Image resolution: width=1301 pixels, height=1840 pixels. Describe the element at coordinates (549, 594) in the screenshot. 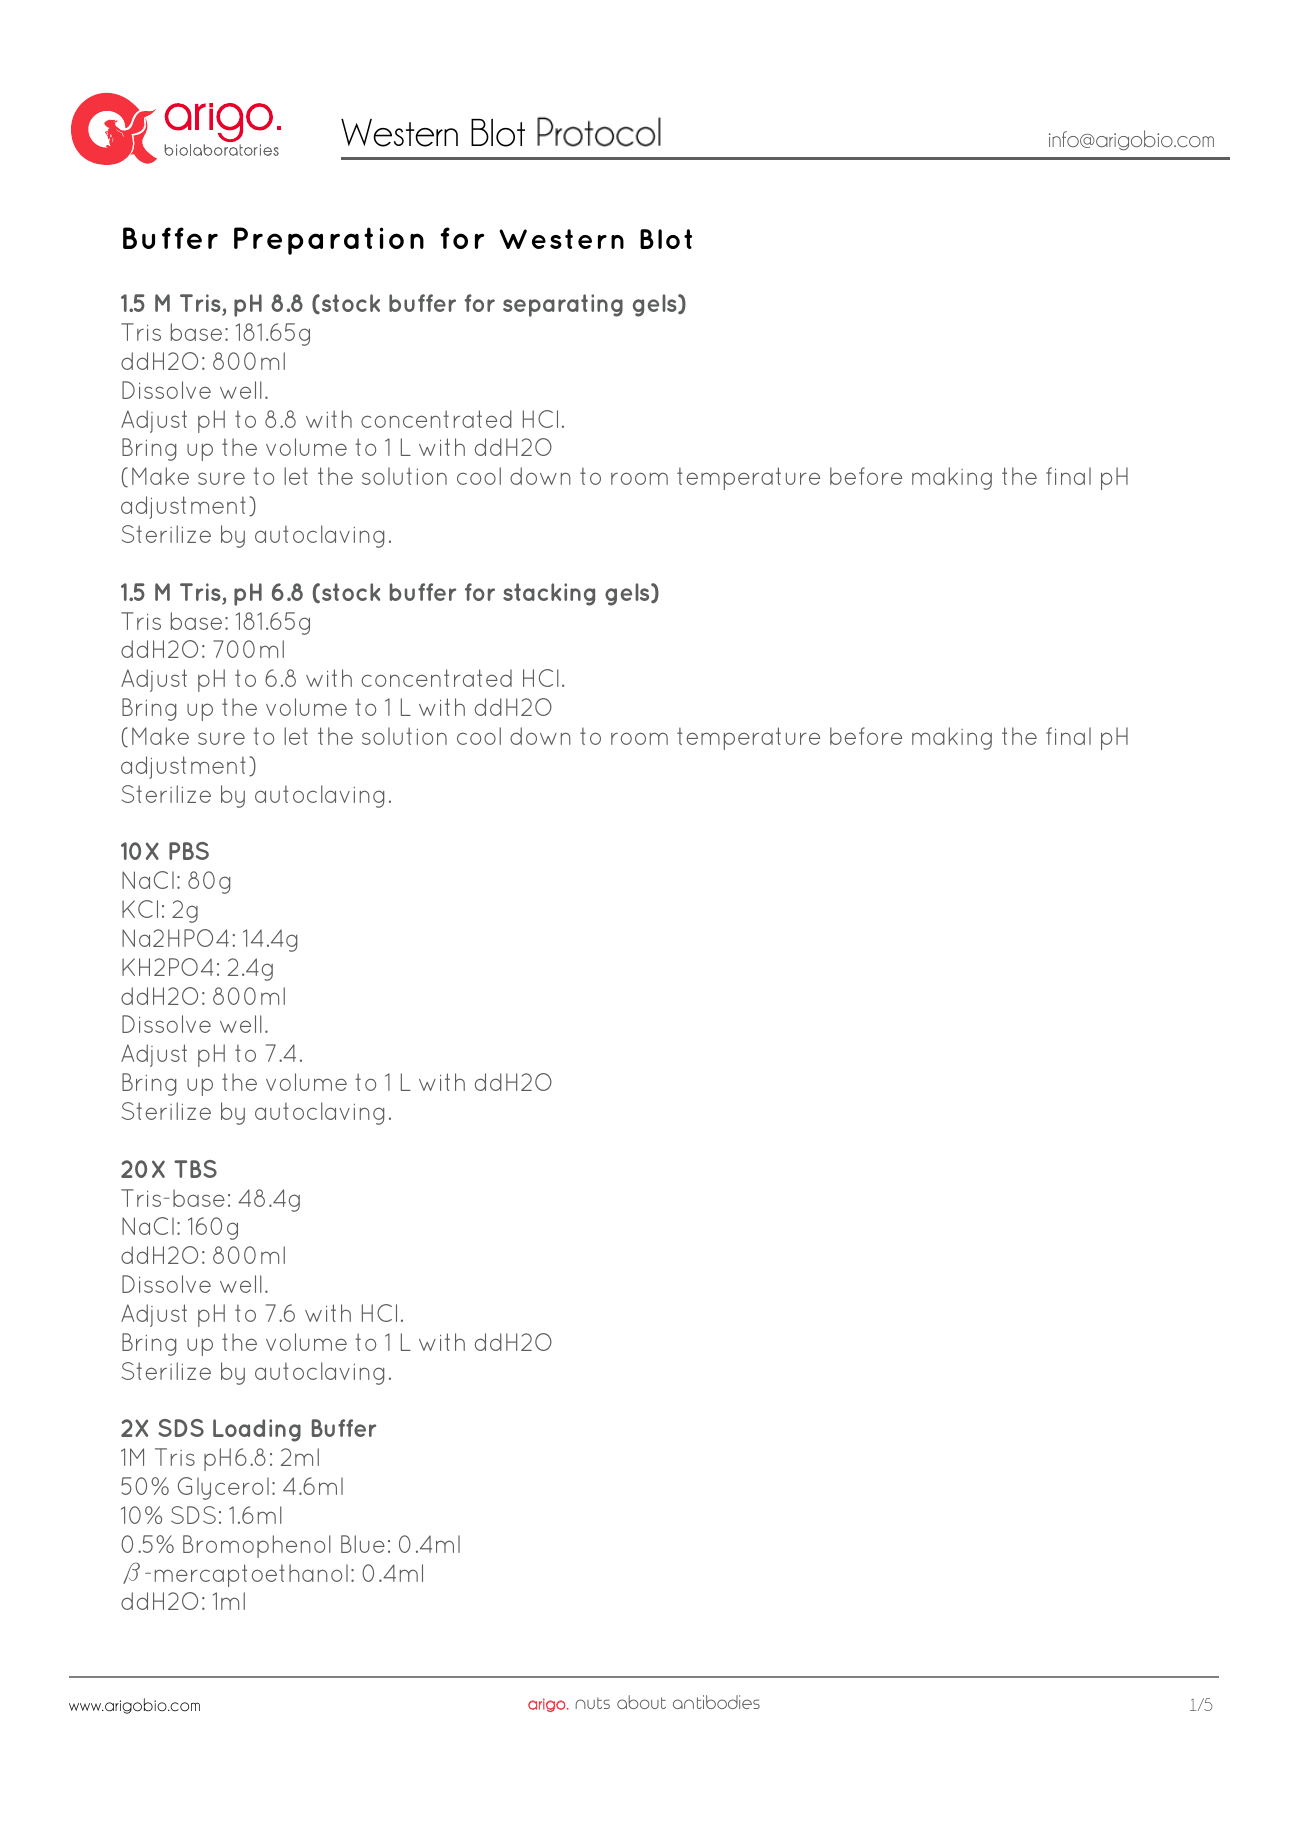

I see `stacking` at that location.
